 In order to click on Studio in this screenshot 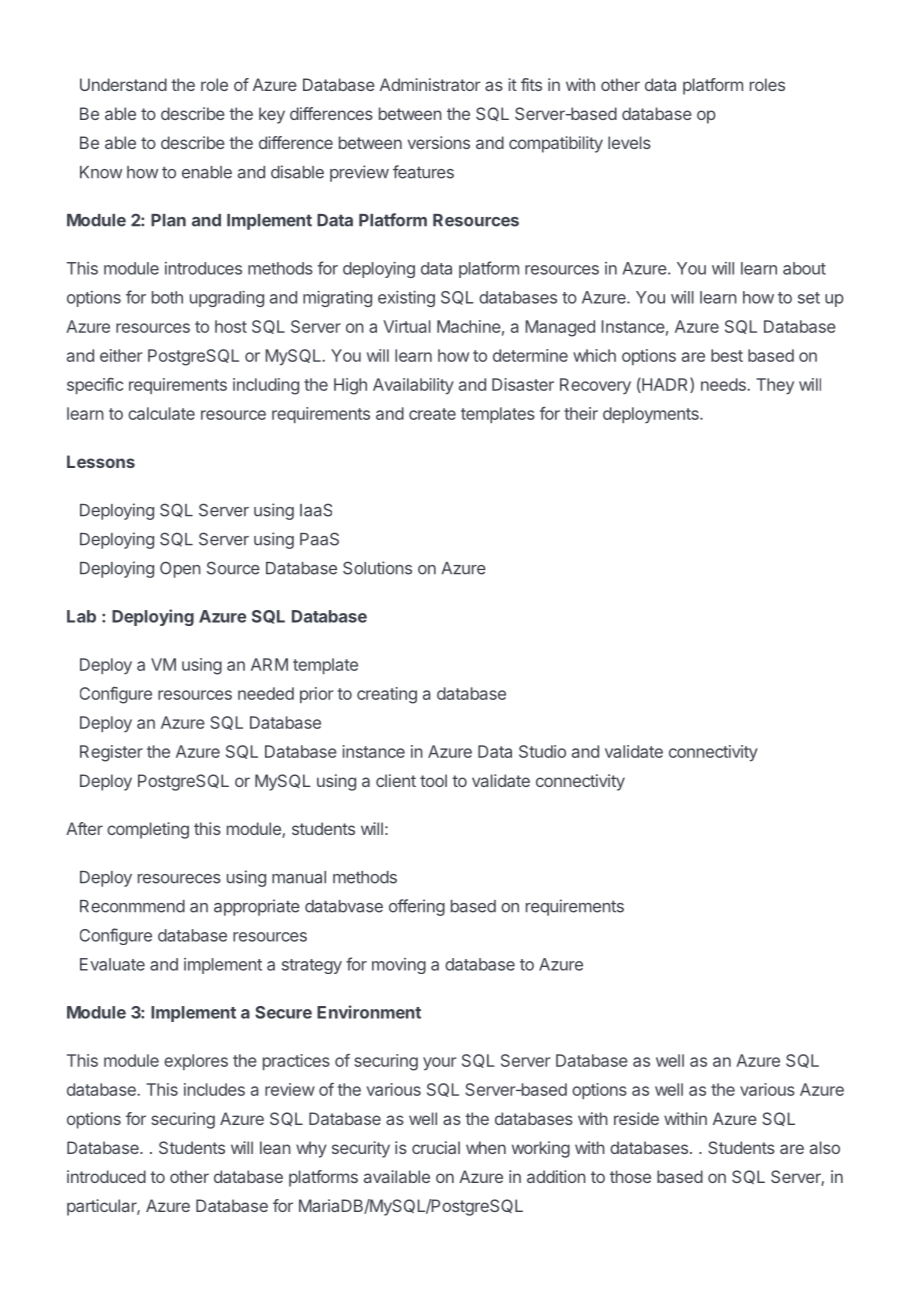, I will do `click(542, 751)`.
